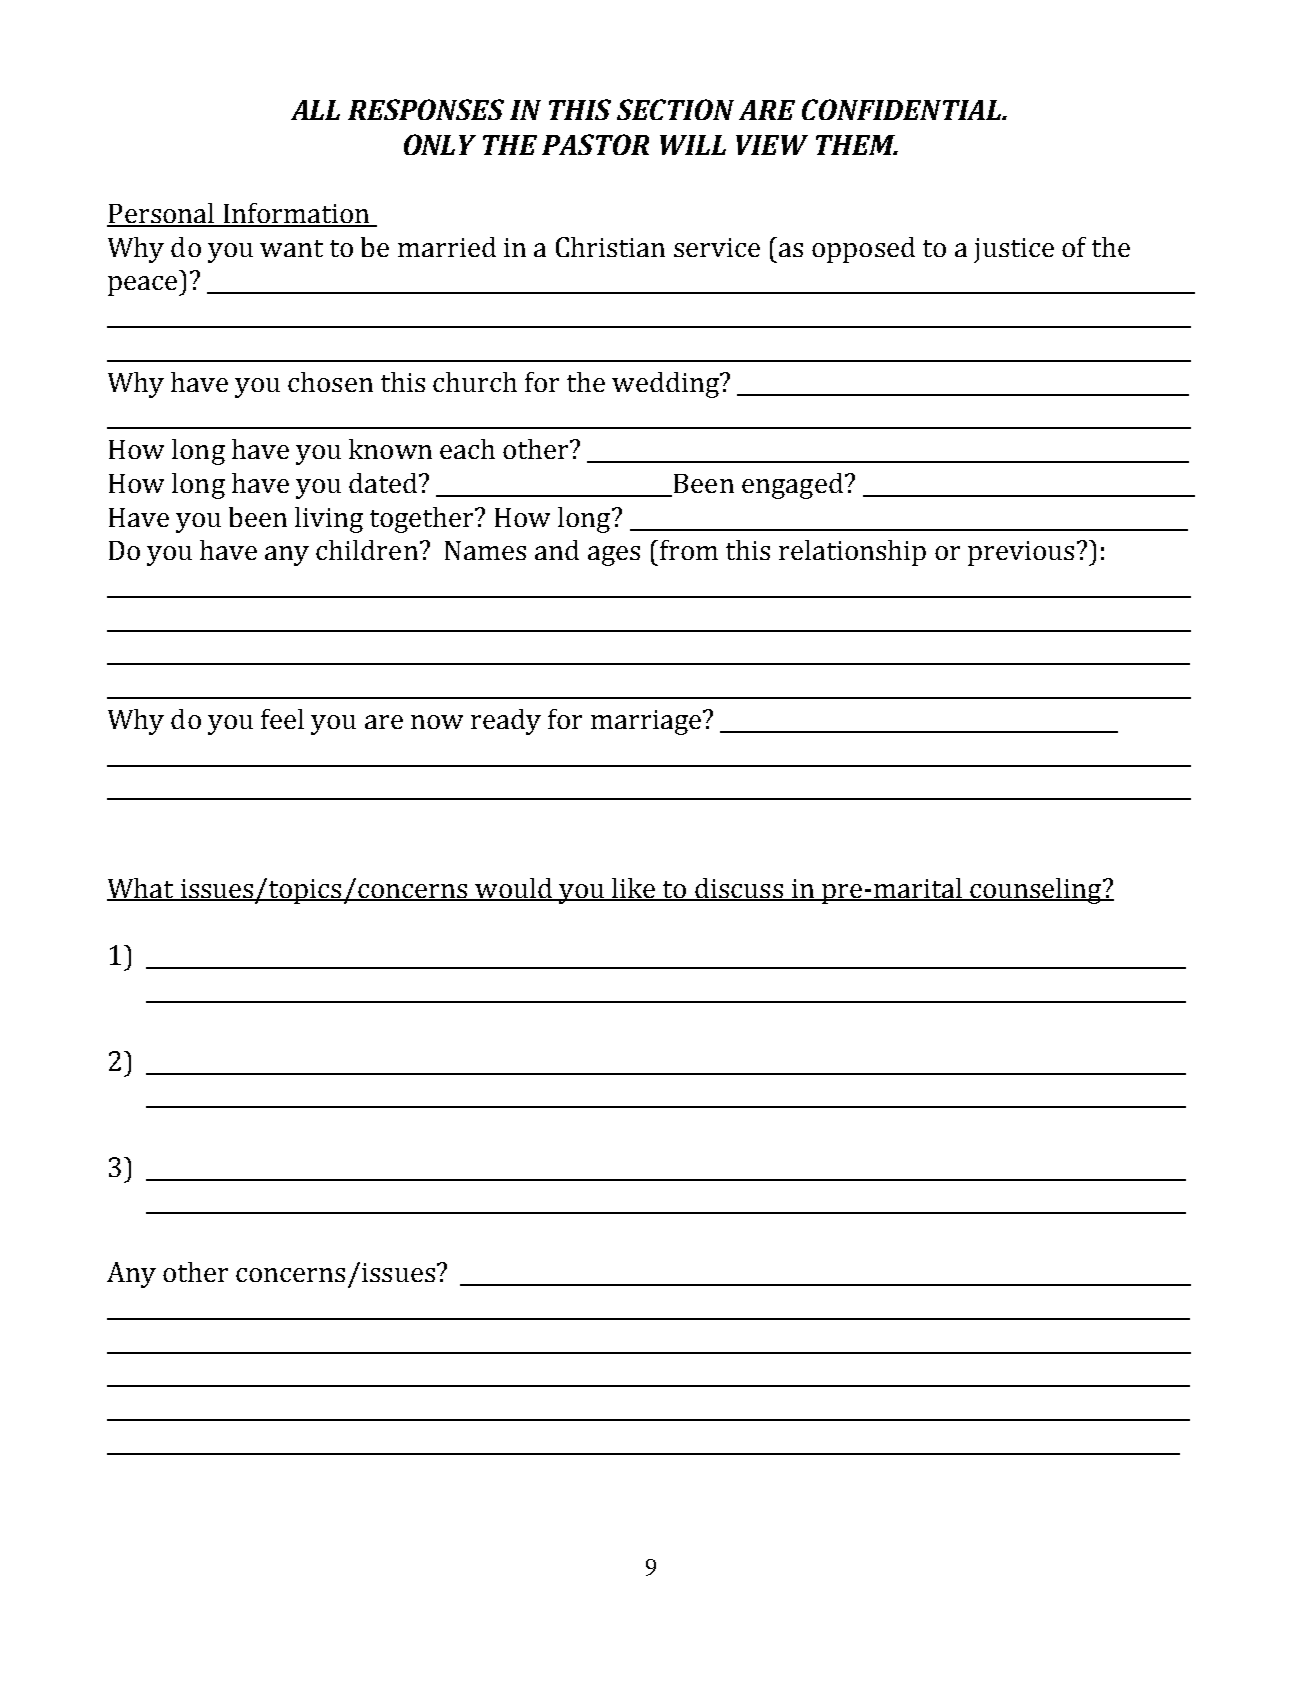 Image resolution: width=1302 pixels, height=1686 pixels. What do you see at coordinates (772, 145) in the screenshot?
I see `VIEW` at bounding box center [772, 145].
